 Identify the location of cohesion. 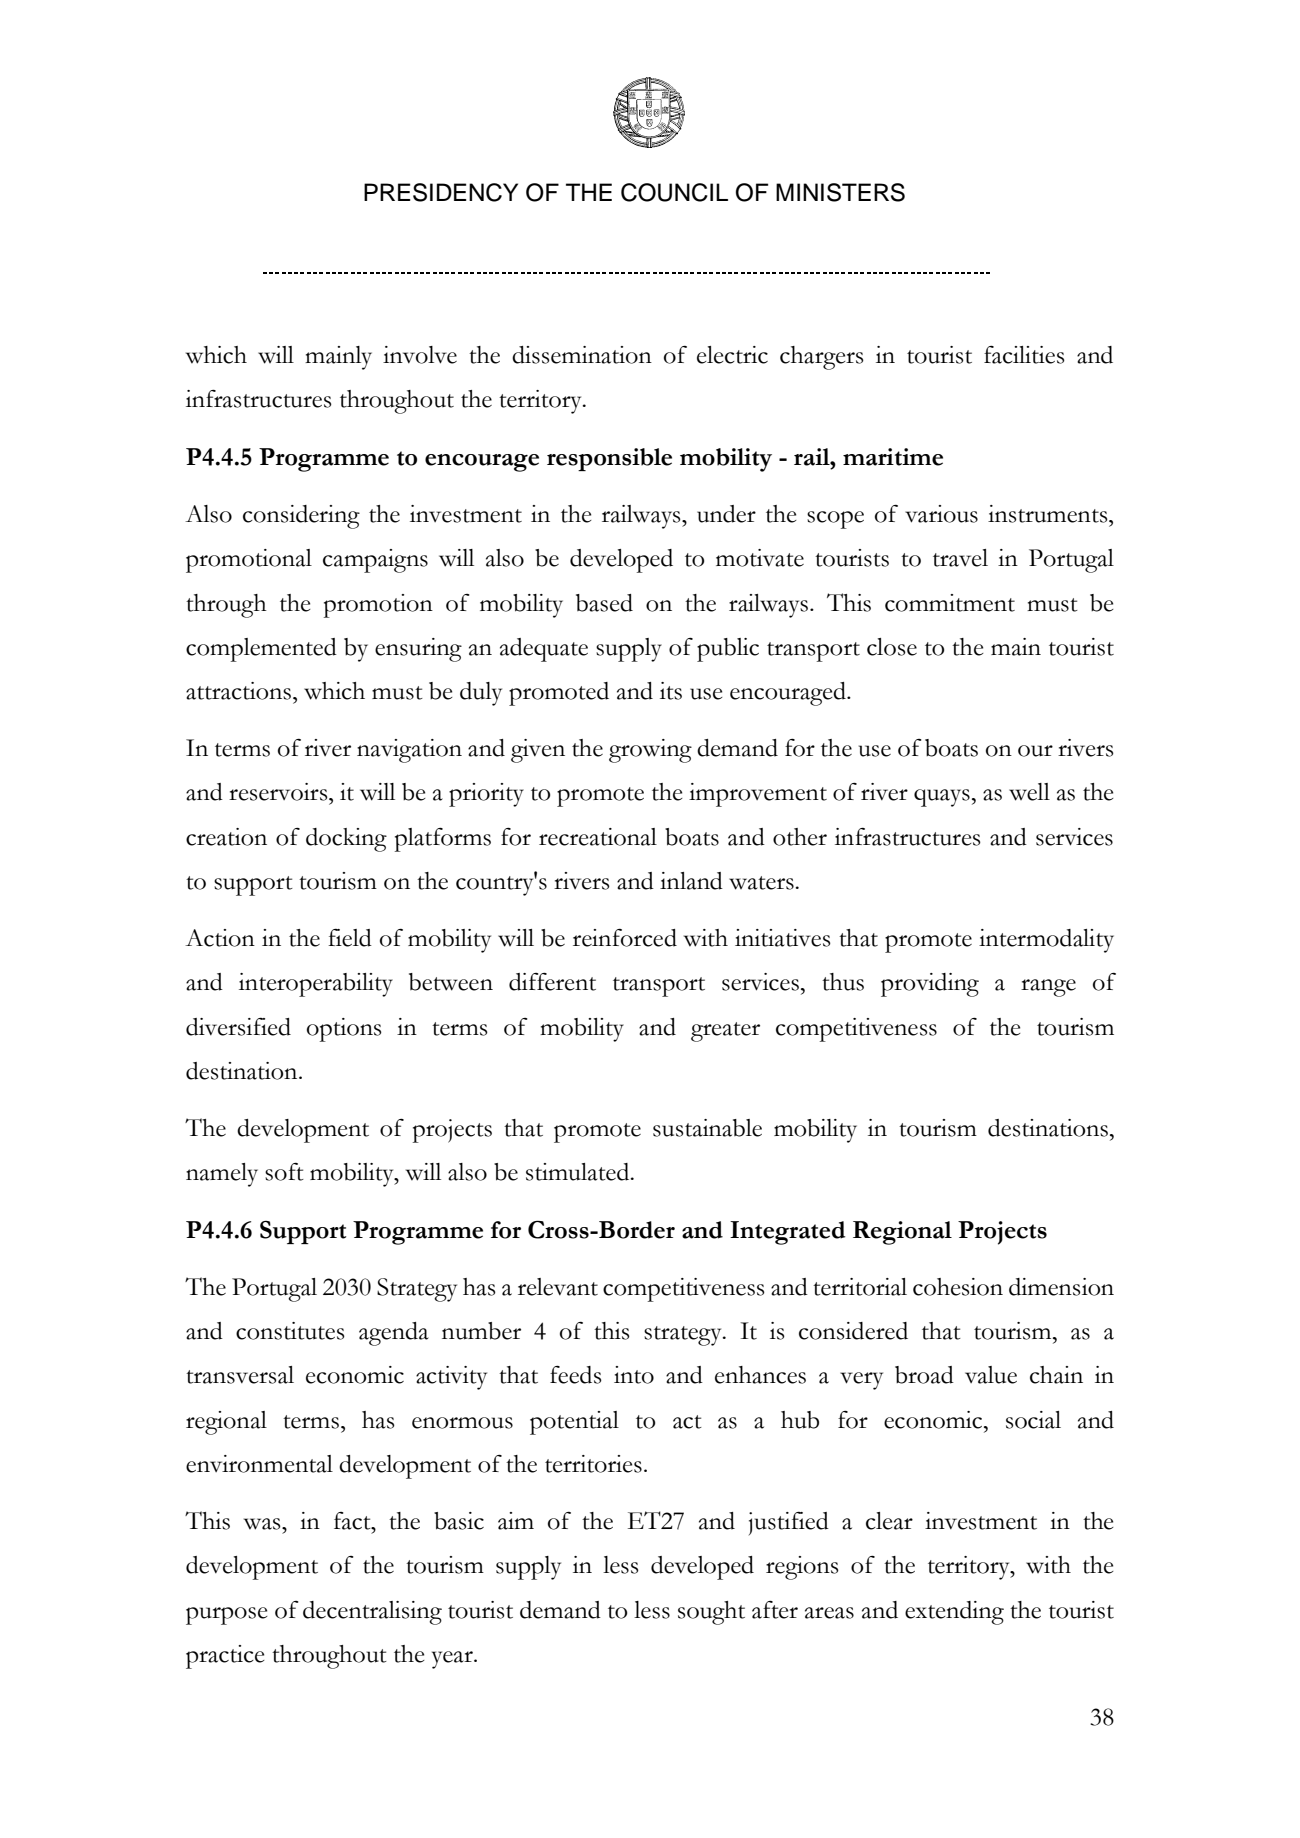
(958, 1287).
